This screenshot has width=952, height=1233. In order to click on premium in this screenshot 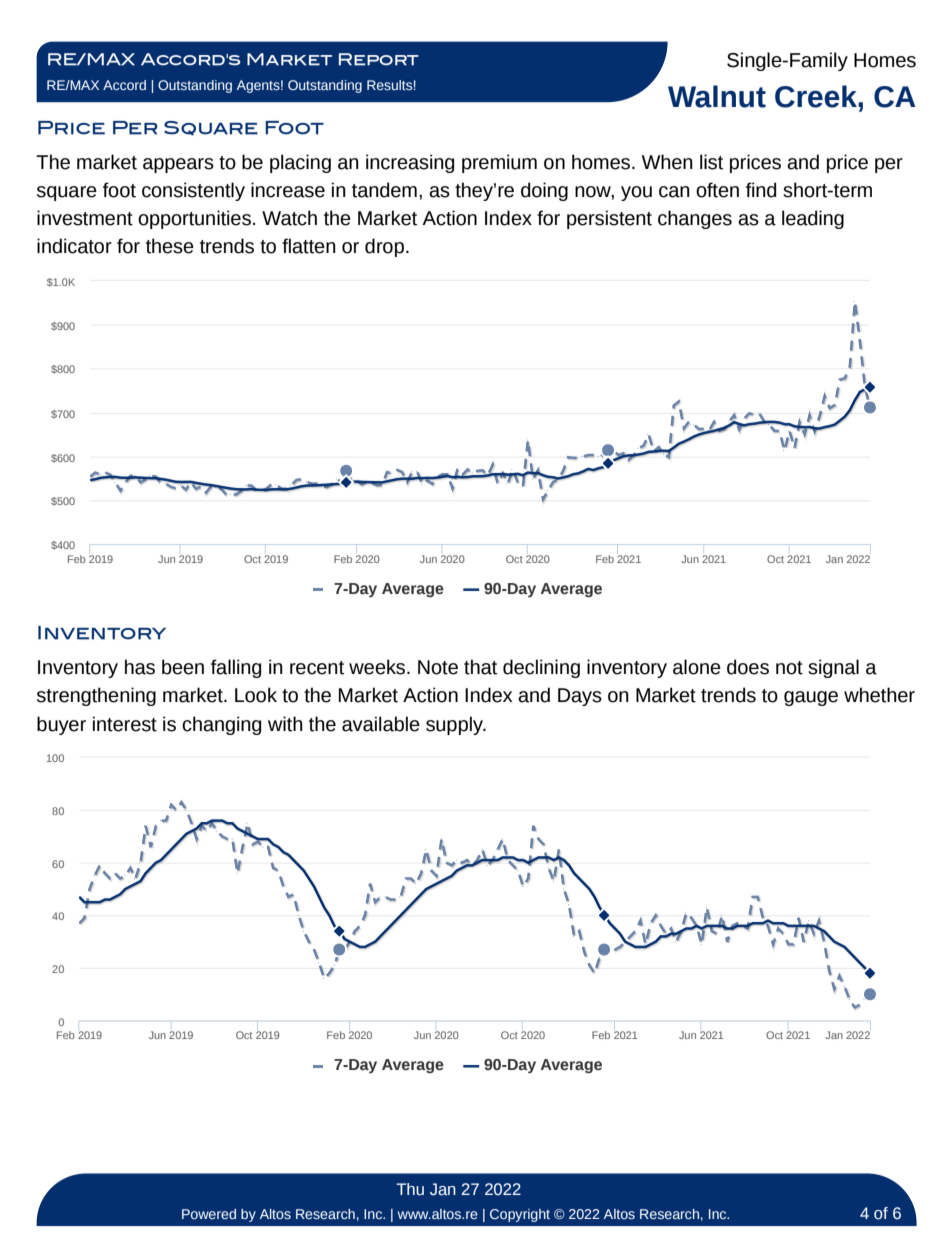, I will do `click(499, 163)`.
